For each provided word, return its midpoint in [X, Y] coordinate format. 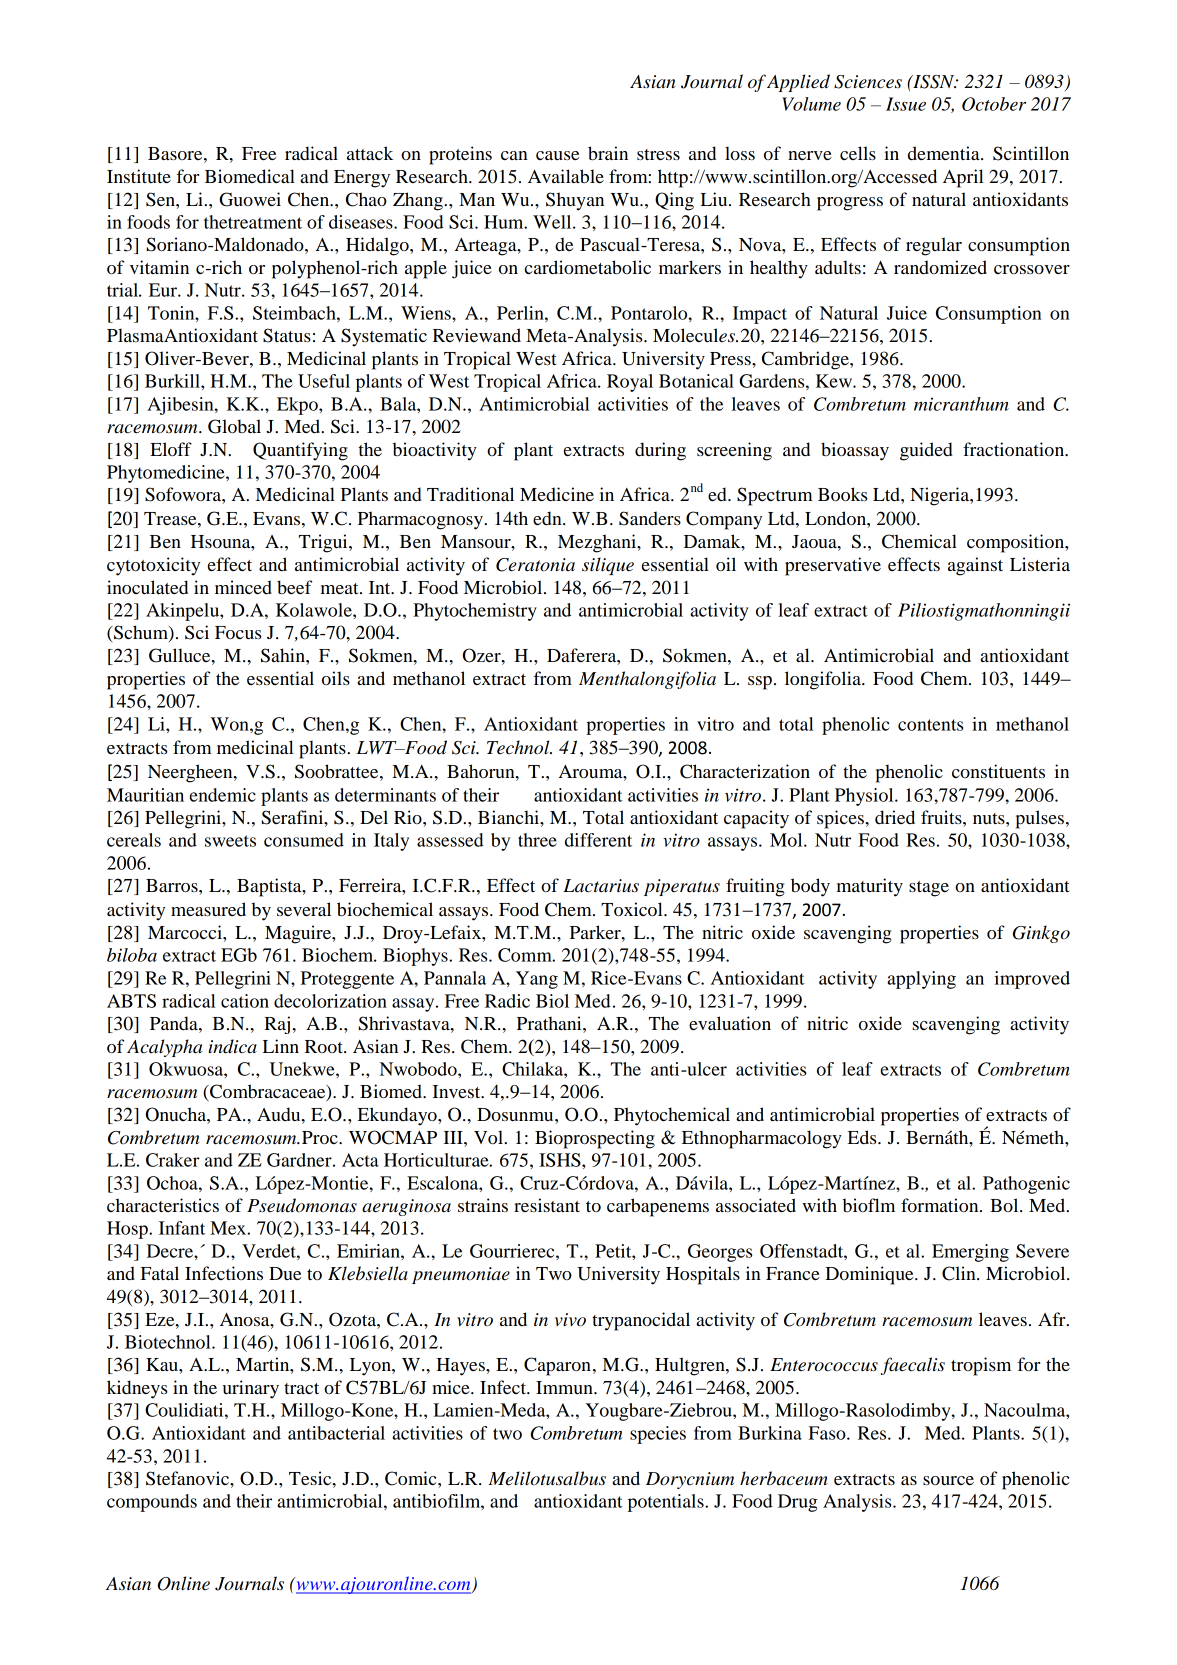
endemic [223, 795]
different [598, 840]
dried [895, 817]
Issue [906, 104]
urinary [251, 1389]
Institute [139, 176]
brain [608, 153]
